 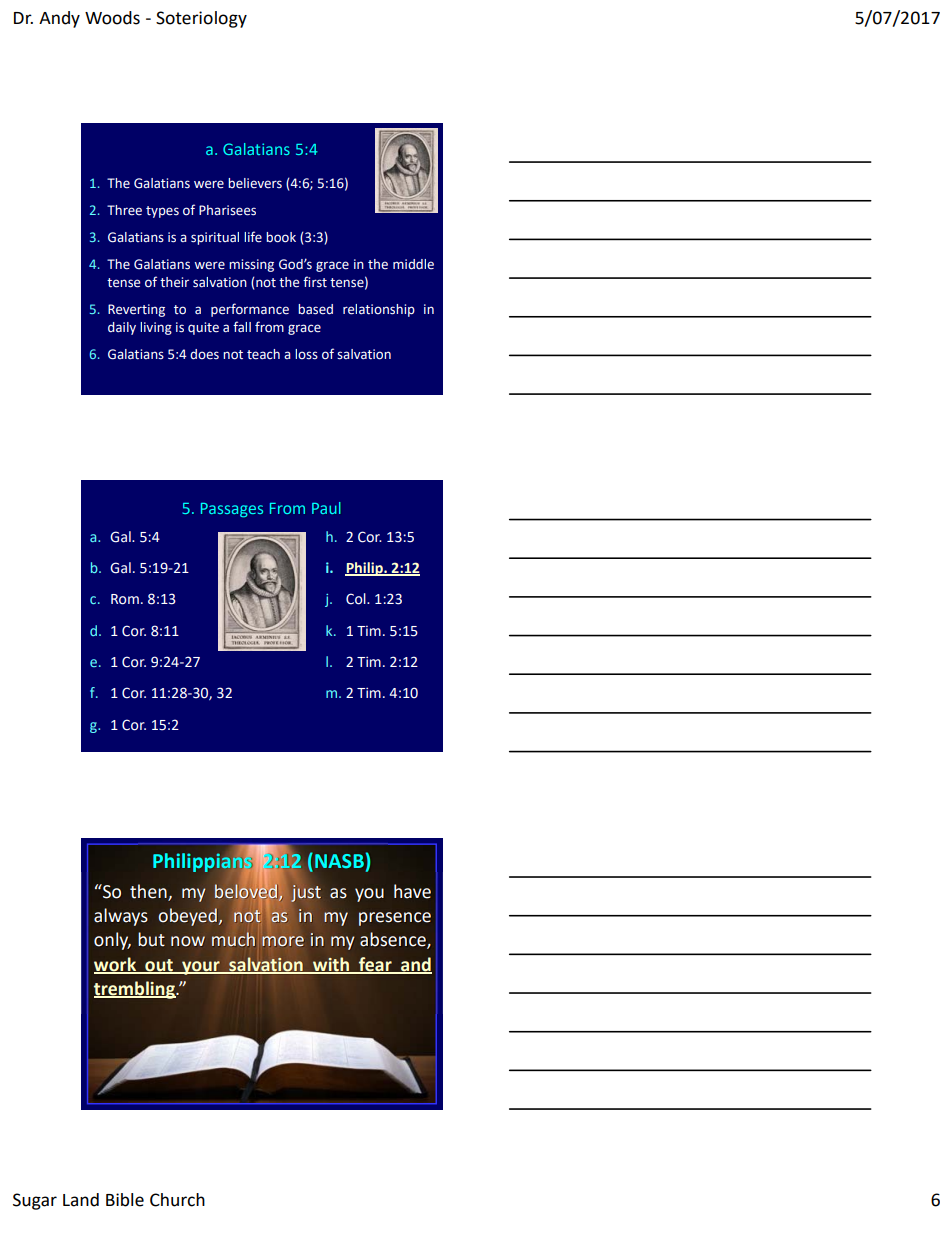 I want to click on believers, so click(x=255, y=183).
